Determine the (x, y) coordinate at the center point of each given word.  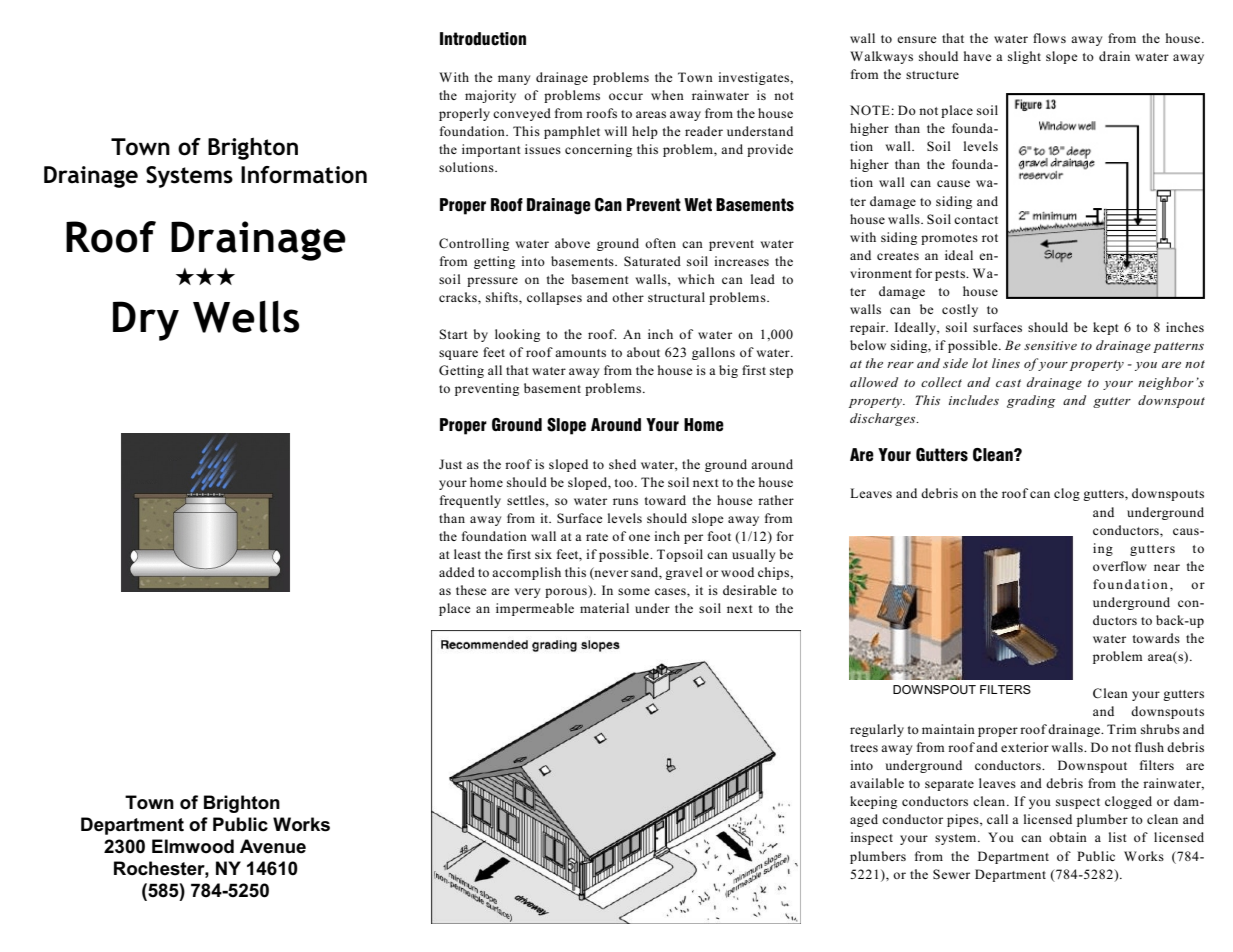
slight (1024, 57)
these (471, 590)
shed (622, 464)
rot (990, 238)
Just (450, 464)
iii (205, 276)
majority (490, 96)
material (604, 608)
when (667, 95)
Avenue (273, 846)
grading (1031, 401)
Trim (1121, 729)
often (660, 243)
